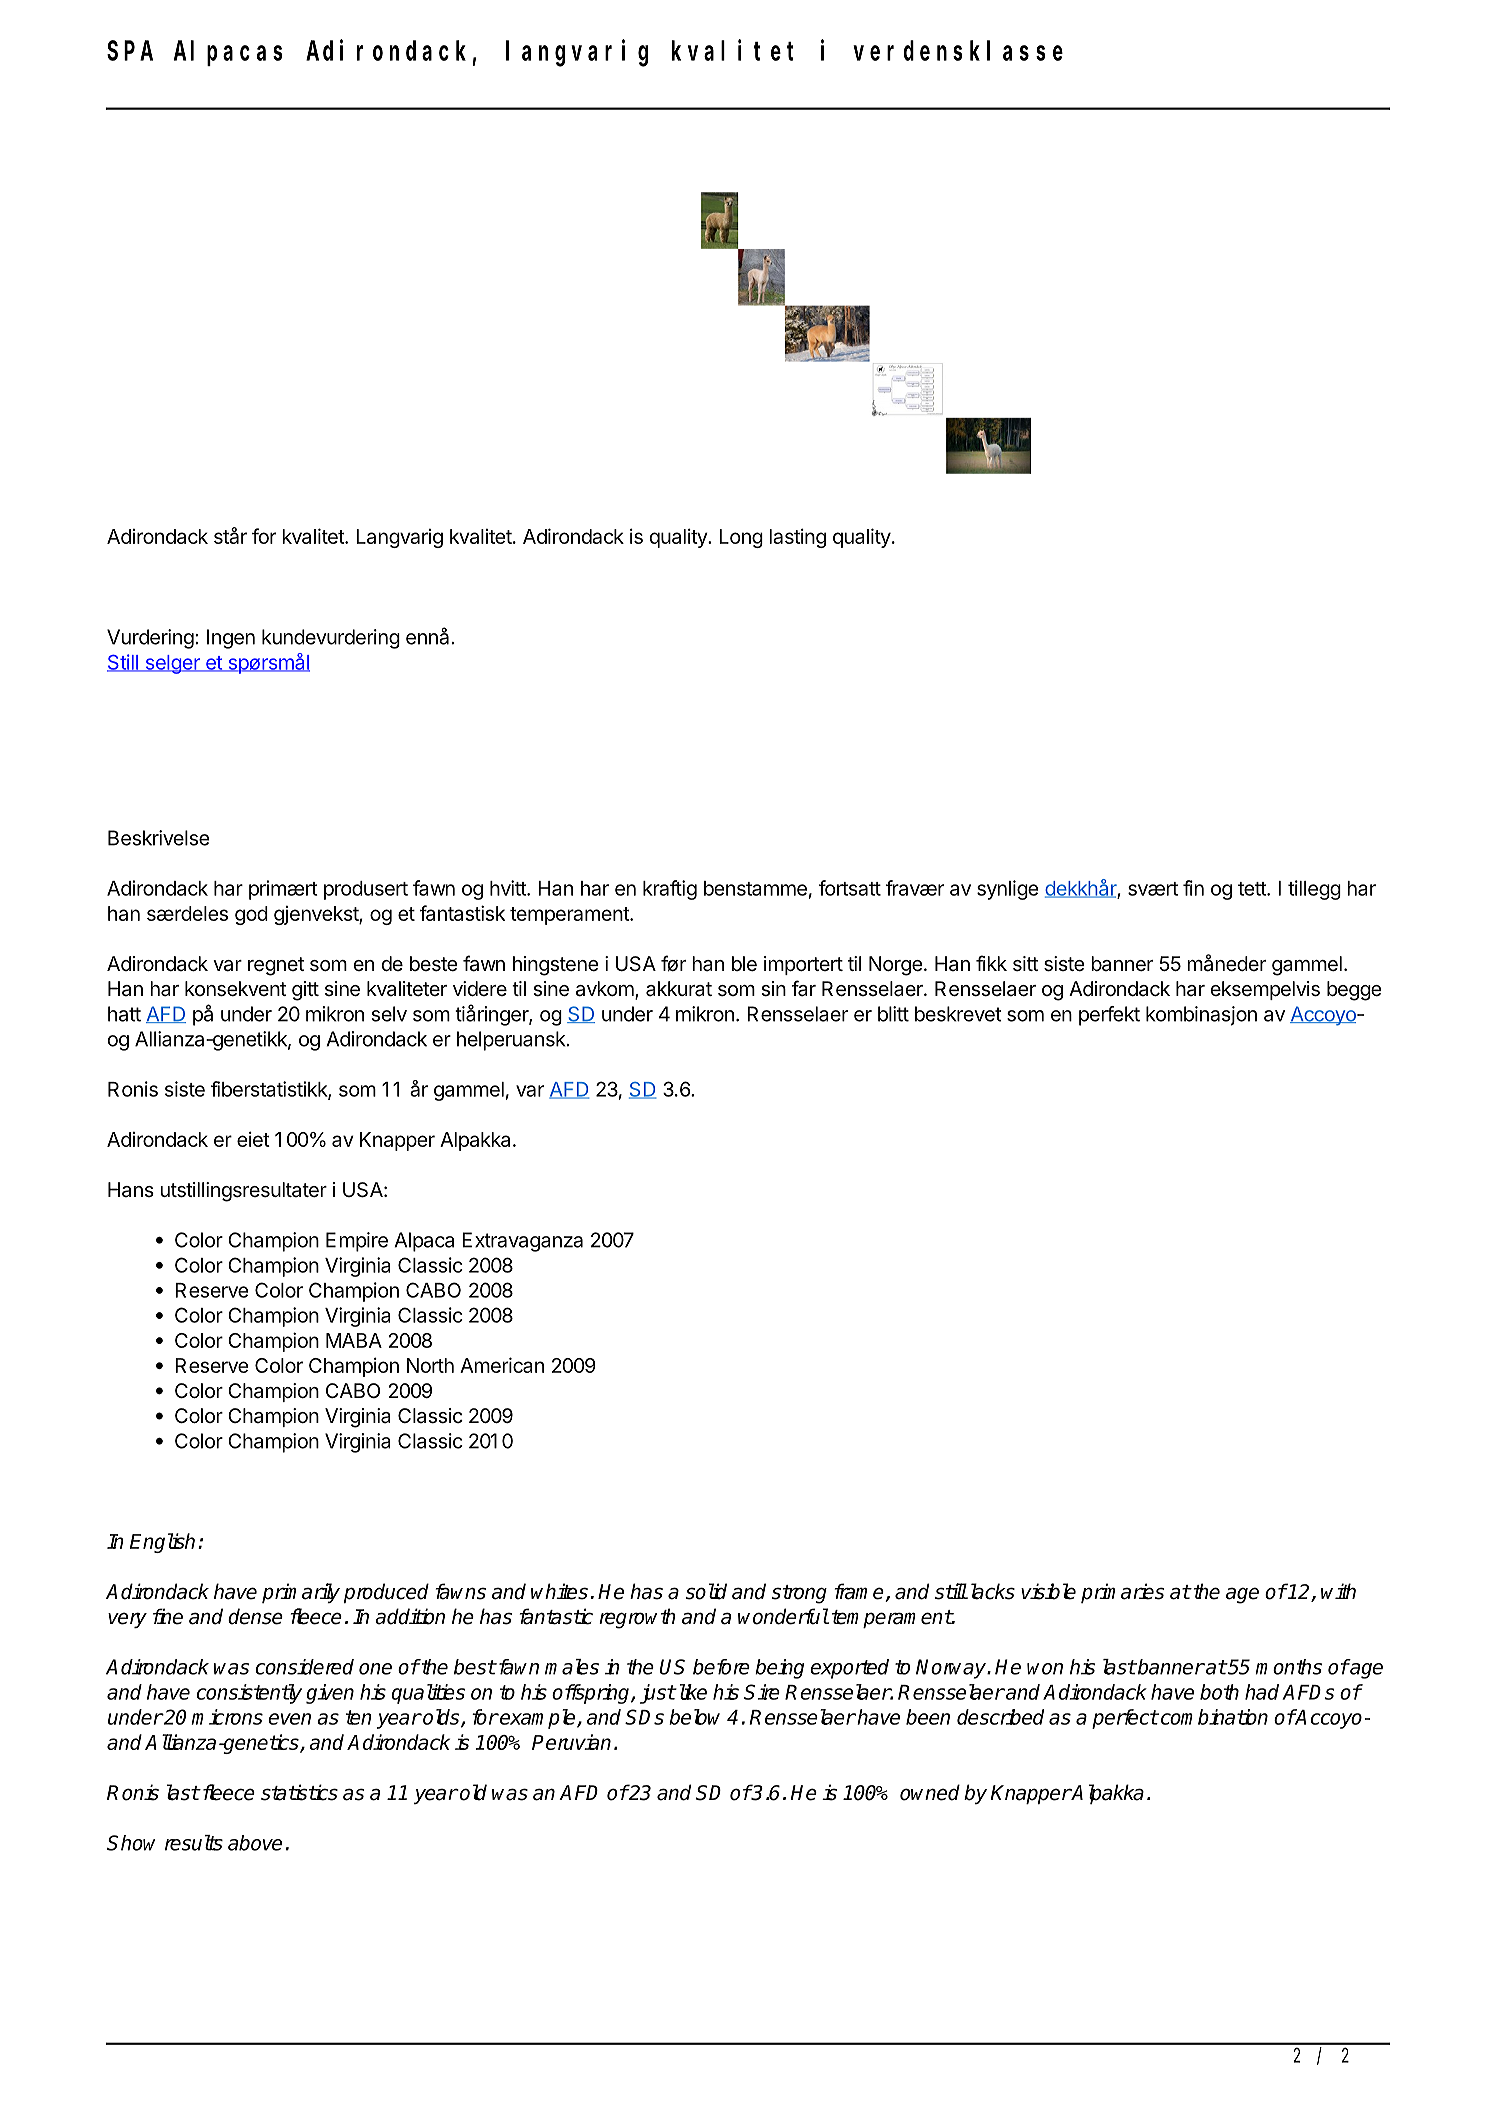 The height and width of the page is (2115, 1496). I want to click on with, so click(1338, 1591).
